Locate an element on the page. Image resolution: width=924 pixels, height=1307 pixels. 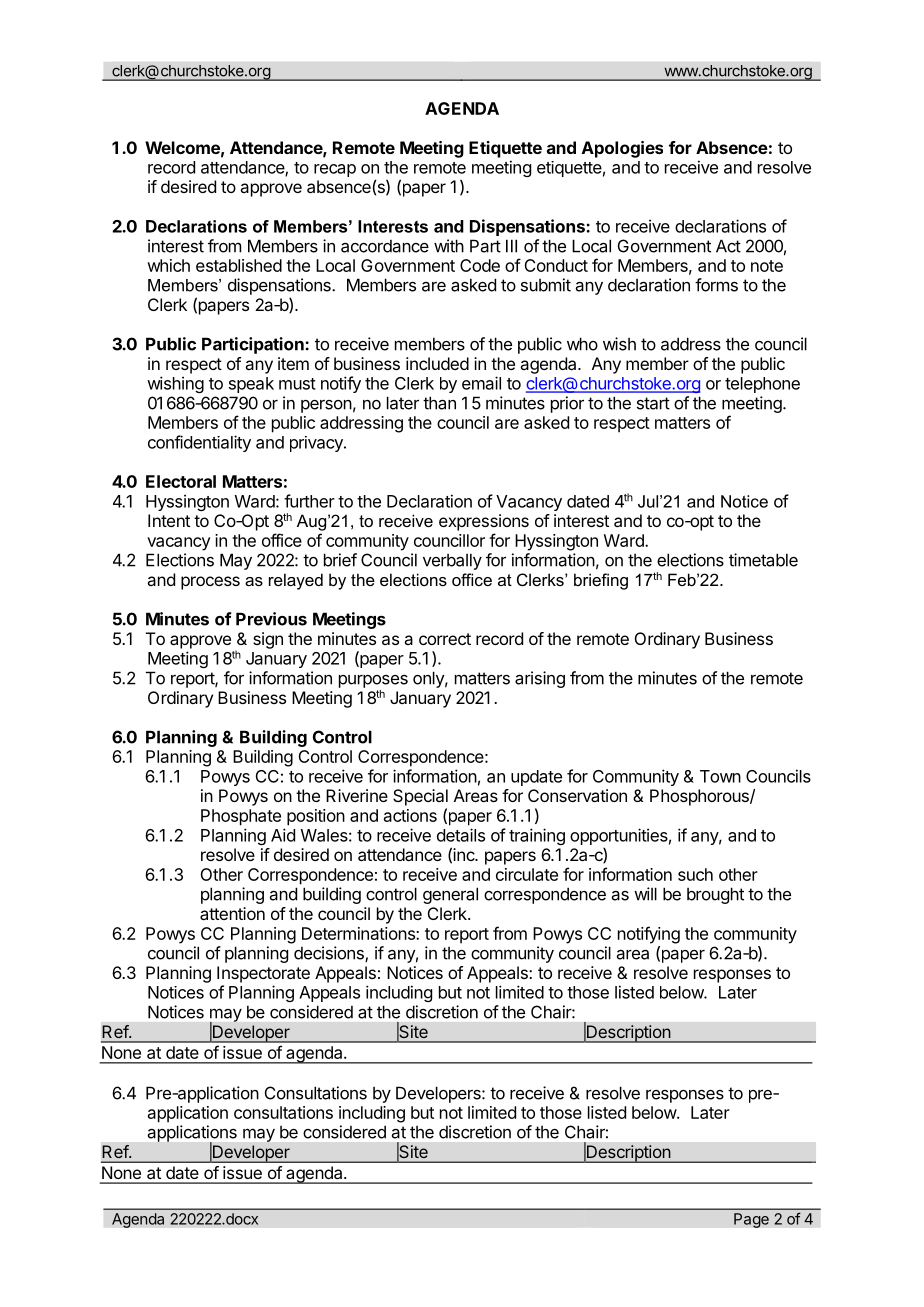
Apologies is located at coordinates (622, 149).
